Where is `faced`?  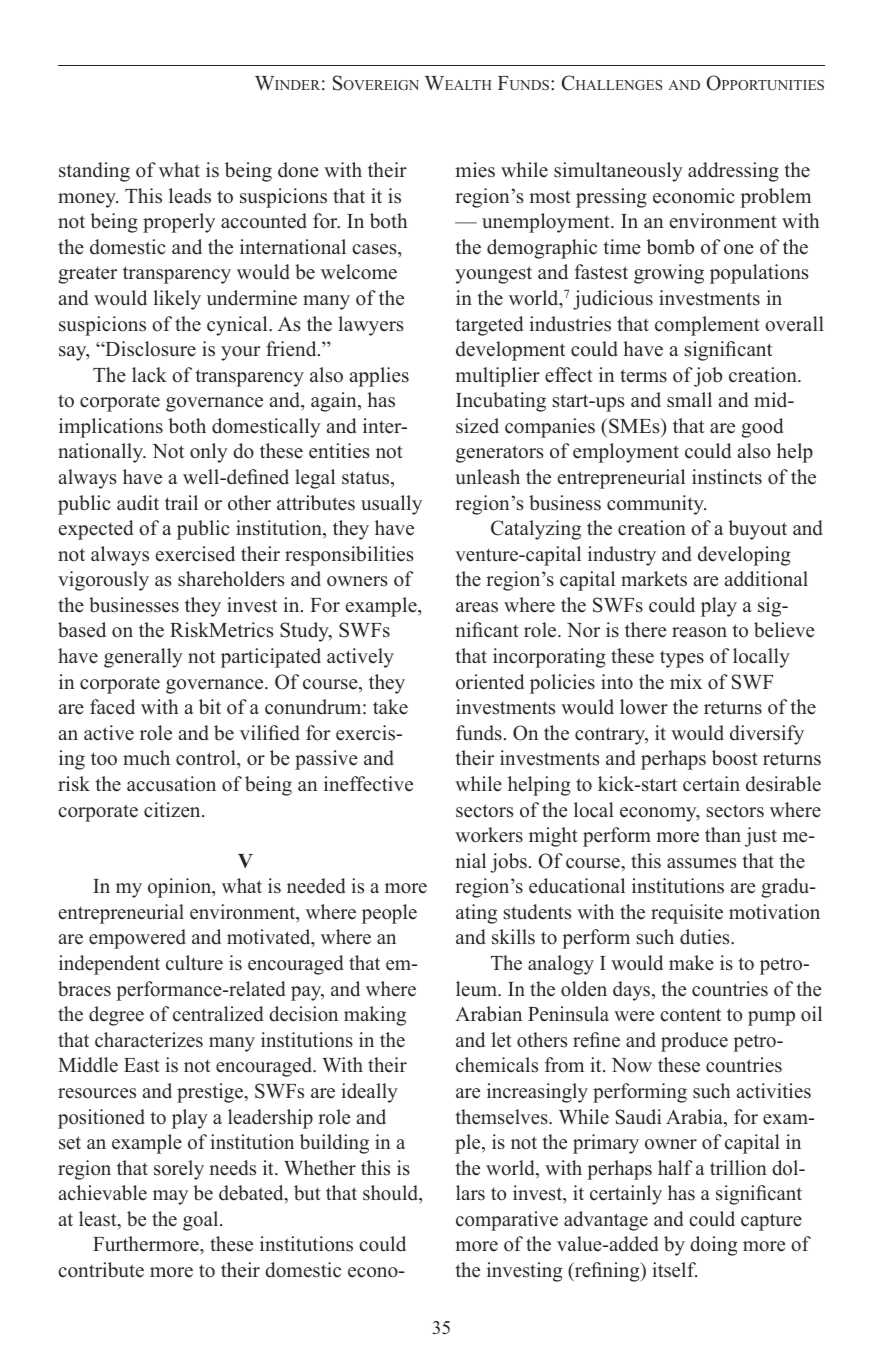 faced is located at coordinates (112, 707).
